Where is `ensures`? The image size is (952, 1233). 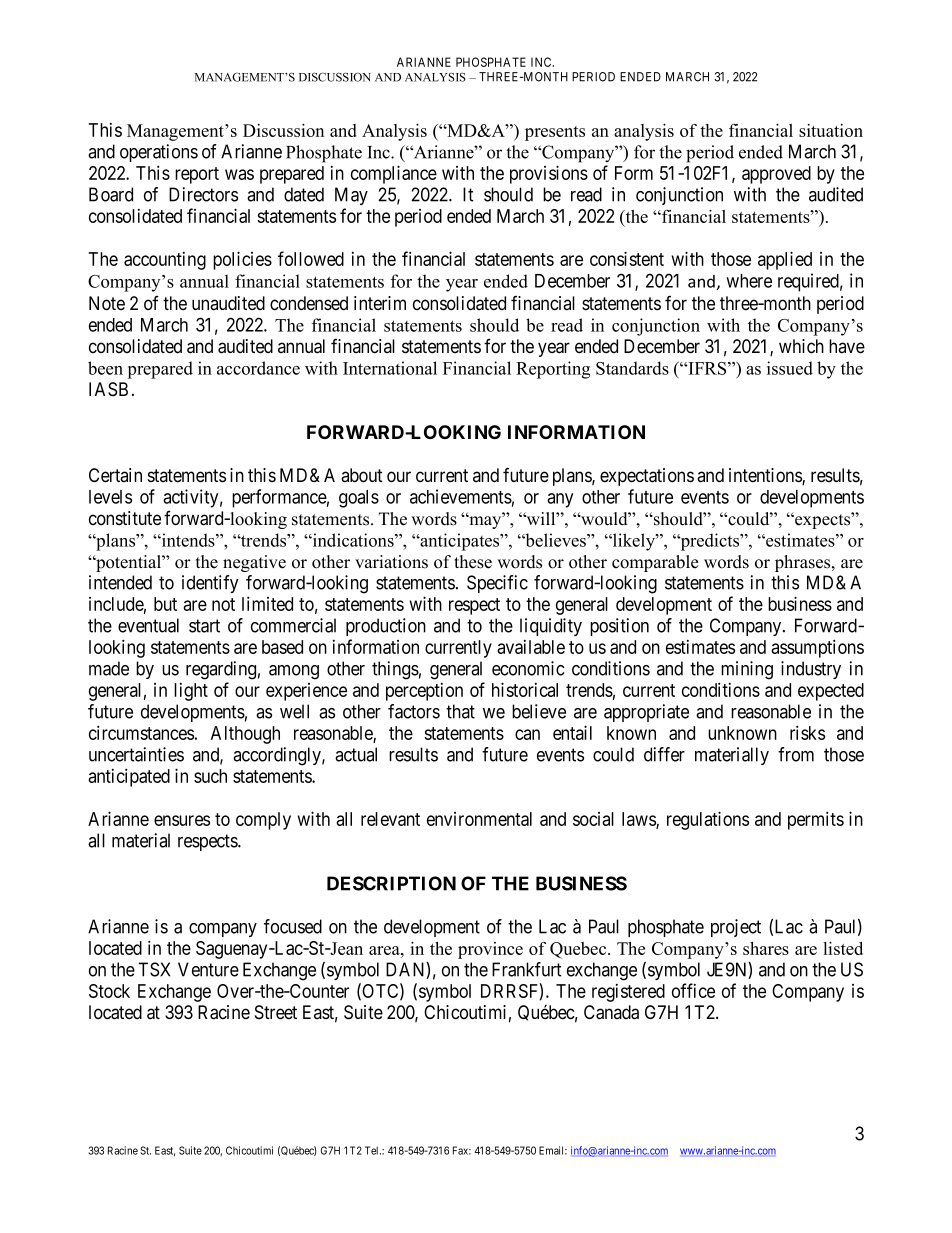
ensures is located at coordinates (182, 820).
